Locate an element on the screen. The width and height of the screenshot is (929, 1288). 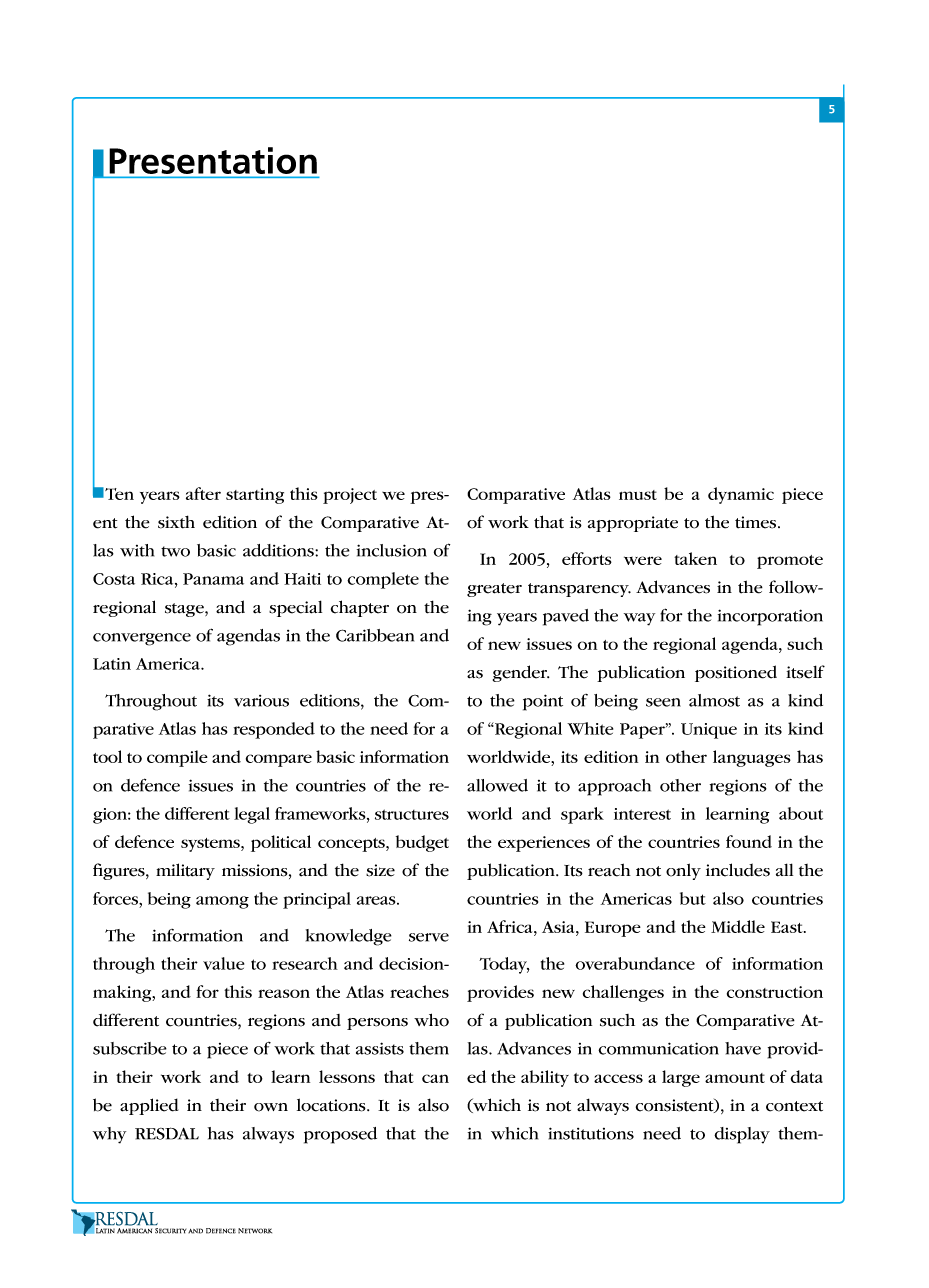
legal is located at coordinates (252, 815).
